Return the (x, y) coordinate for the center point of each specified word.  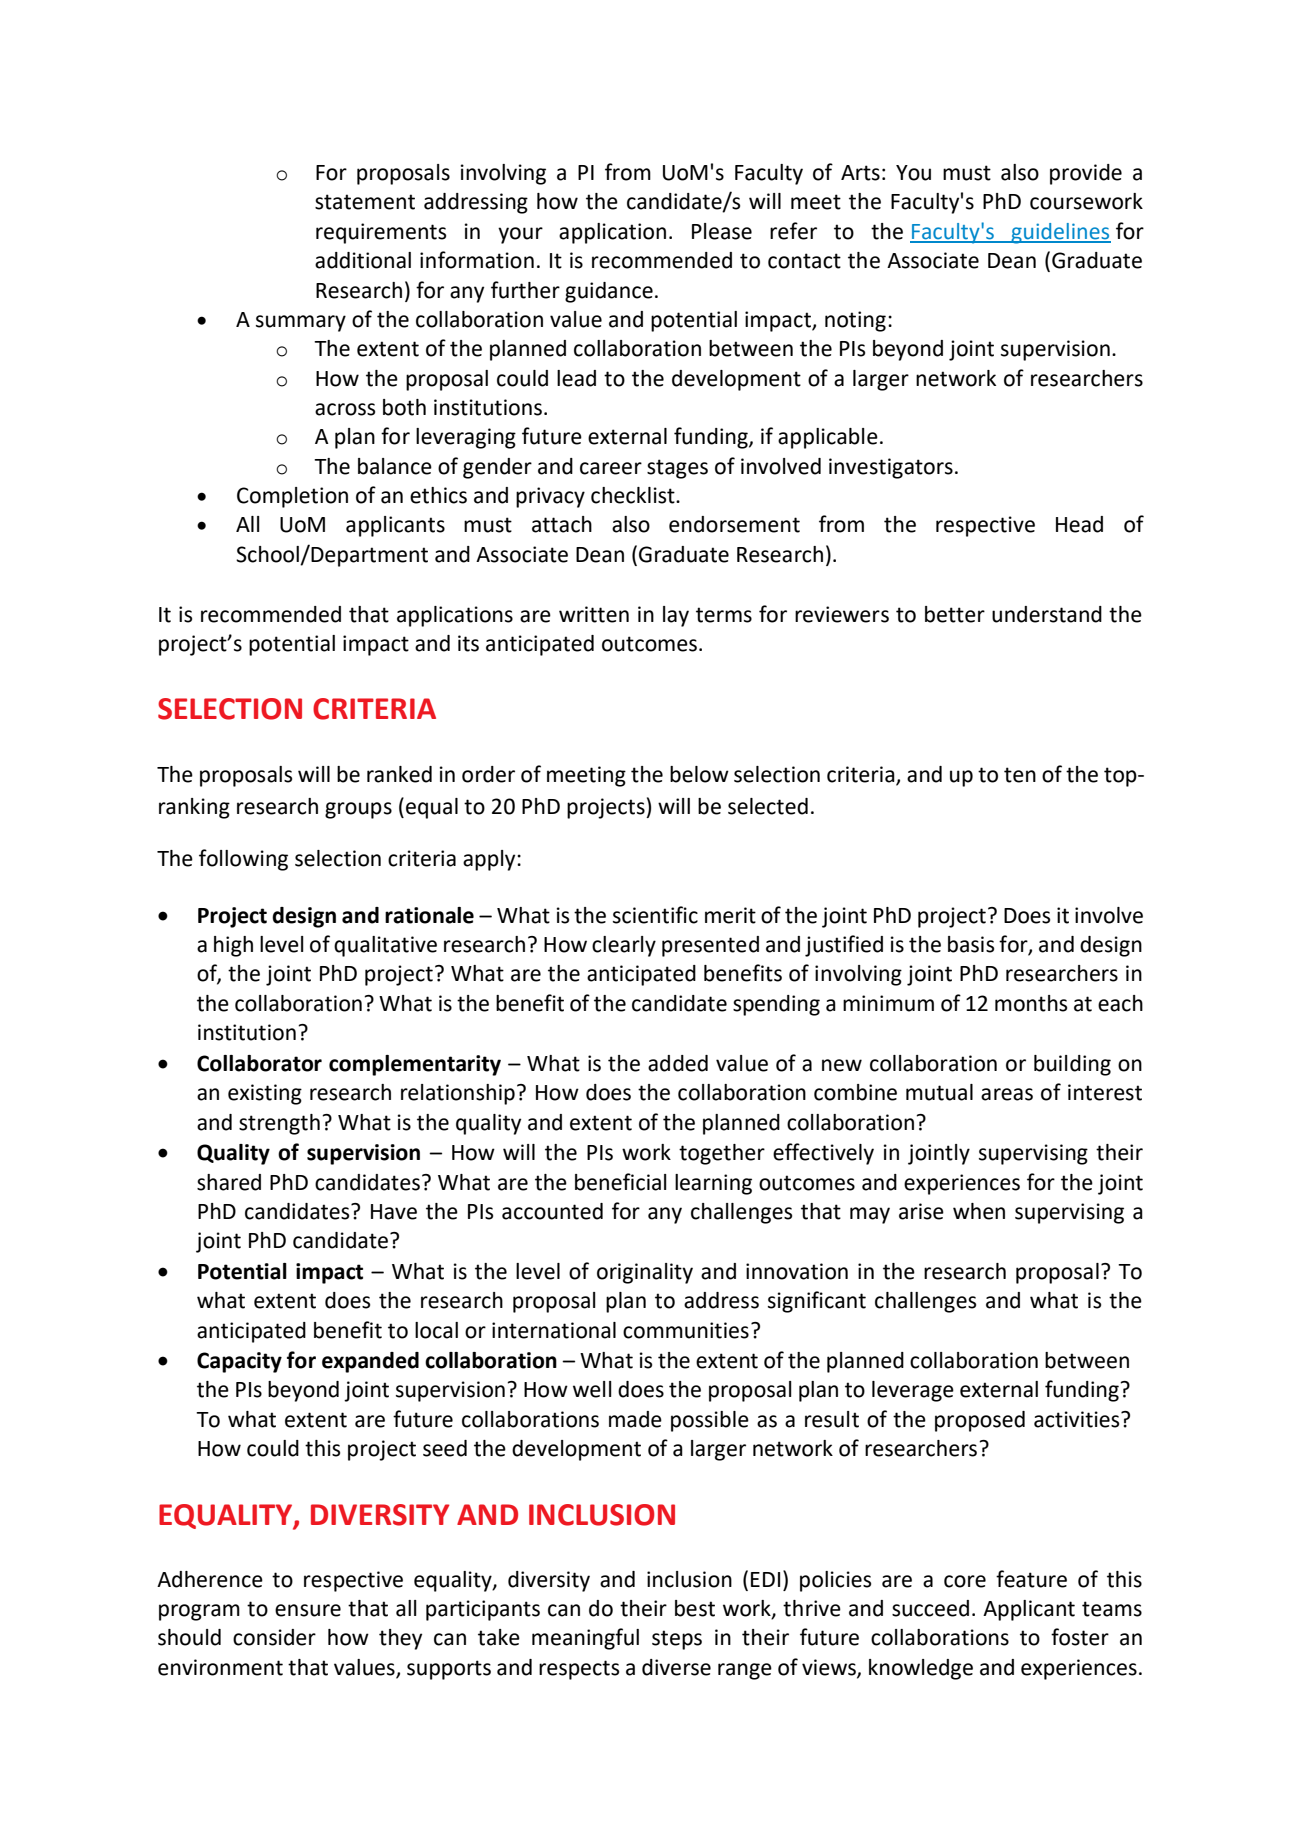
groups (358, 810)
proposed (980, 1421)
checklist (634, 495)
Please (722, 231)
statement (365, 202)
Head (1079, 524)
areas (1007, 1094)
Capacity (239, 1362)
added (678, 1063)
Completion (292, 497)
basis (971, 944)
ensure (308, 1610)
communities (686, 1330)
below (699, 774)
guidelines (1060, 233)
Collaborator (259, 1063)
